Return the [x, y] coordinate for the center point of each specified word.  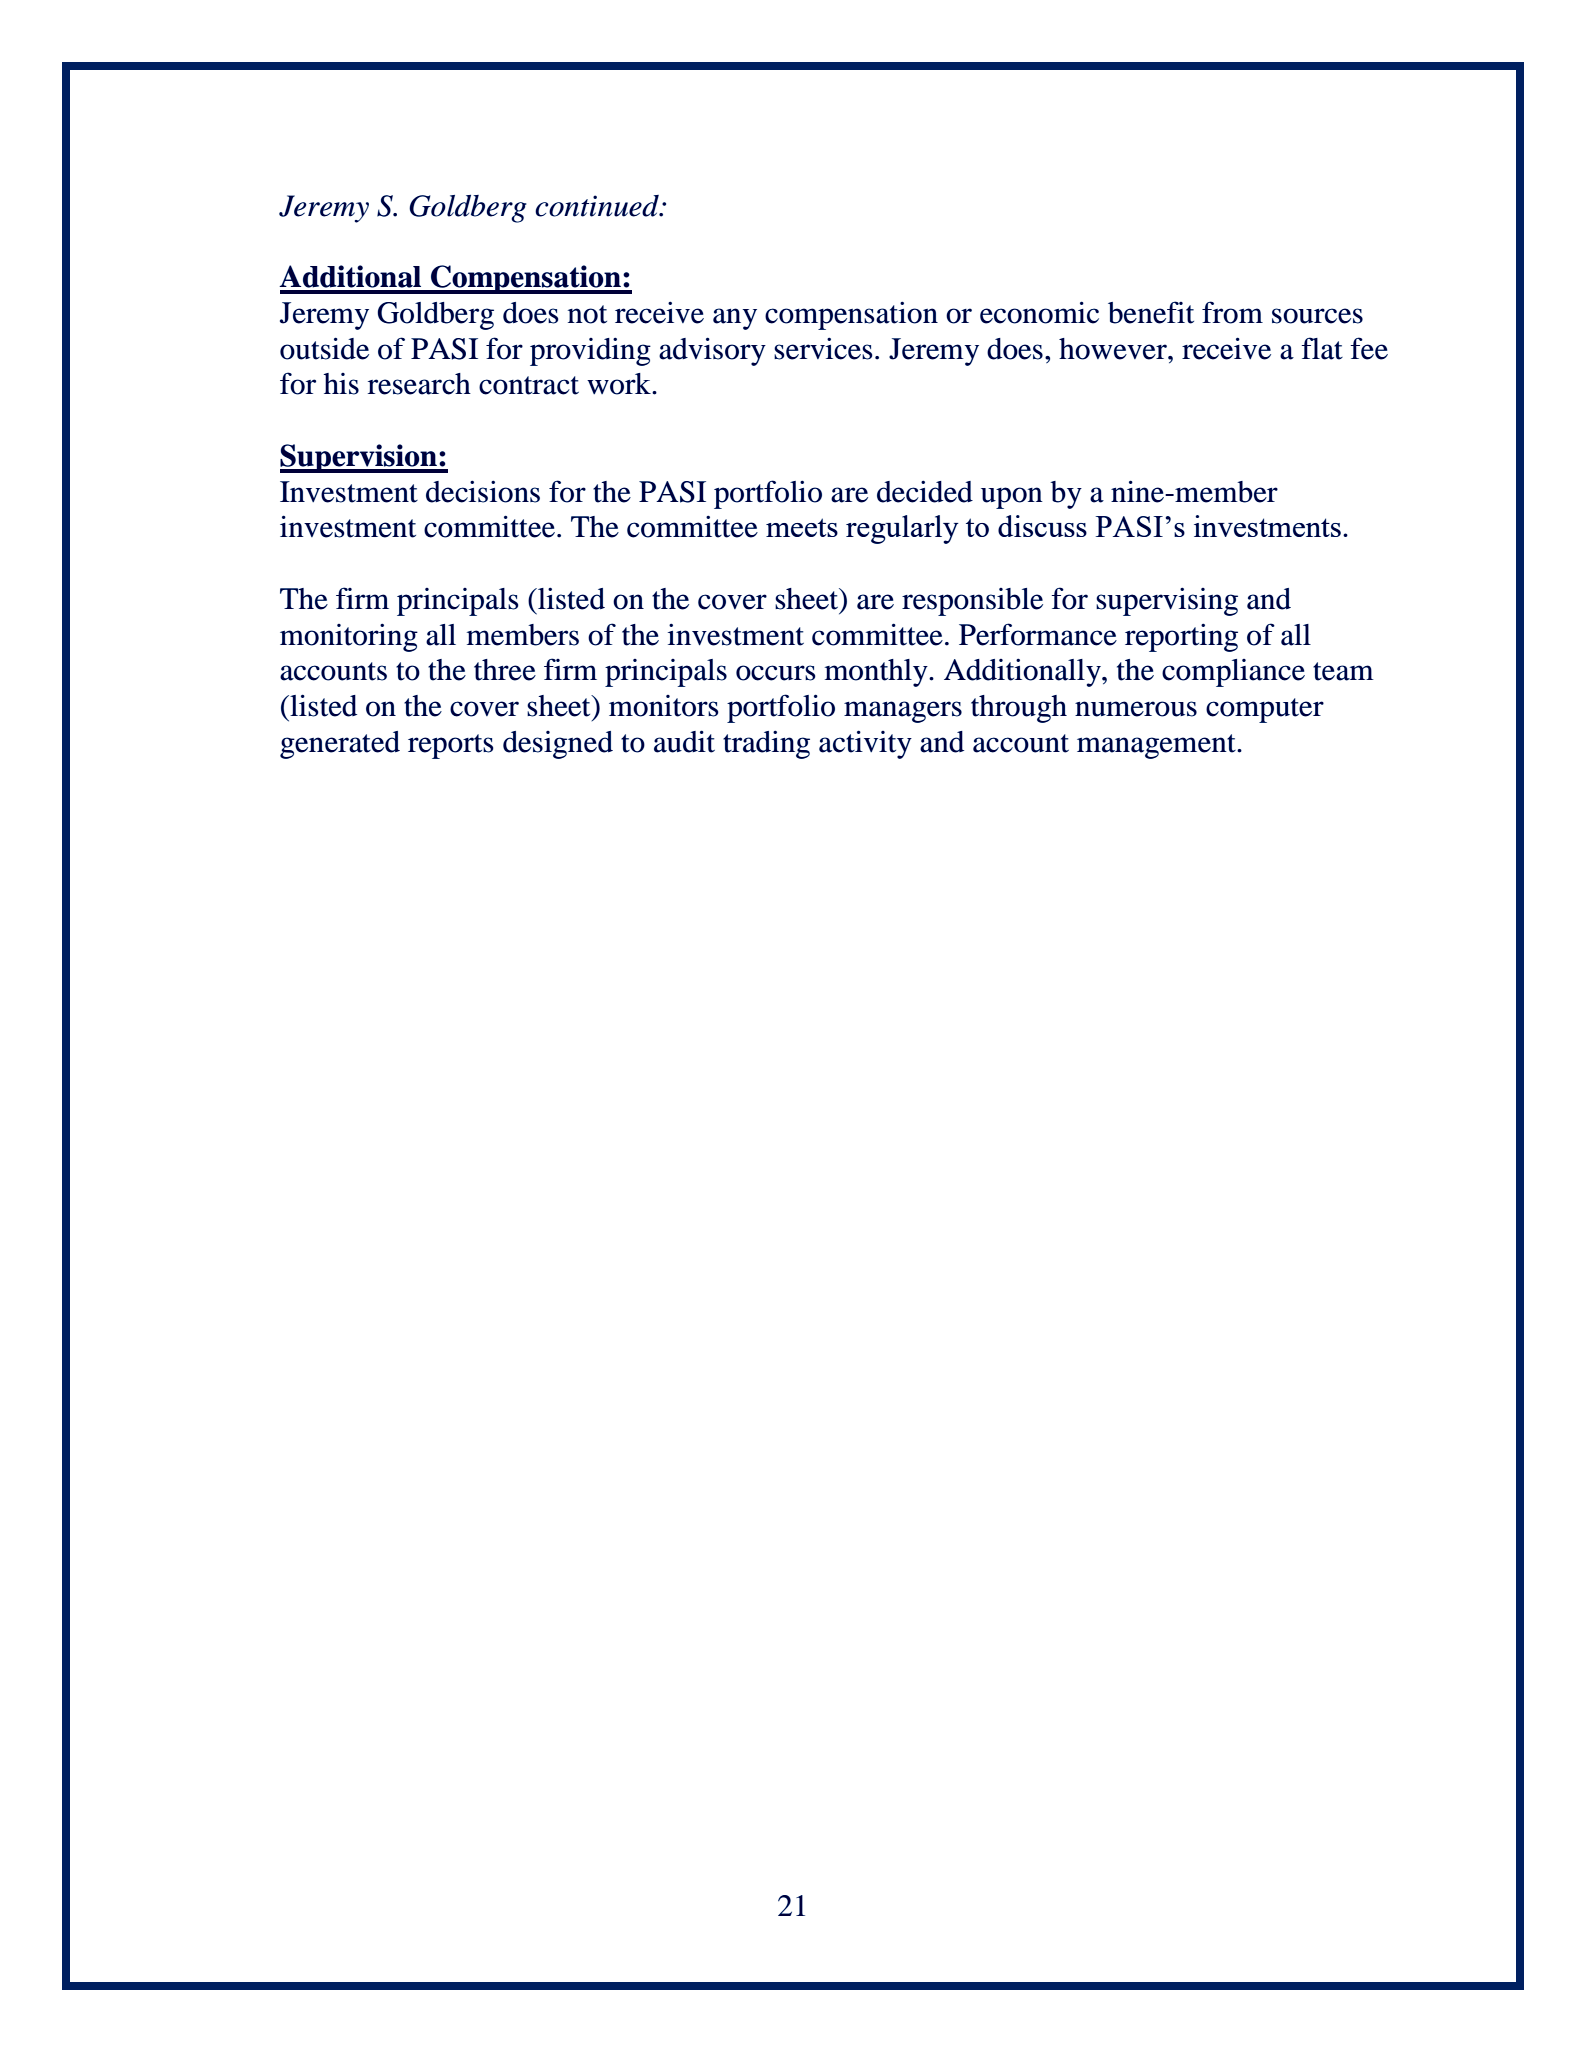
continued [598, 206]
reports [450, 746]
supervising [1167, 602]
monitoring [349, 638]
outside [324, 349]
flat [1322, 348]
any [735, 319]
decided [925, 492]
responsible [972, 602]
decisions [483, 492]
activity [865, 745]
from [1232, 312]
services [823, 349]
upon [1012, 498]
